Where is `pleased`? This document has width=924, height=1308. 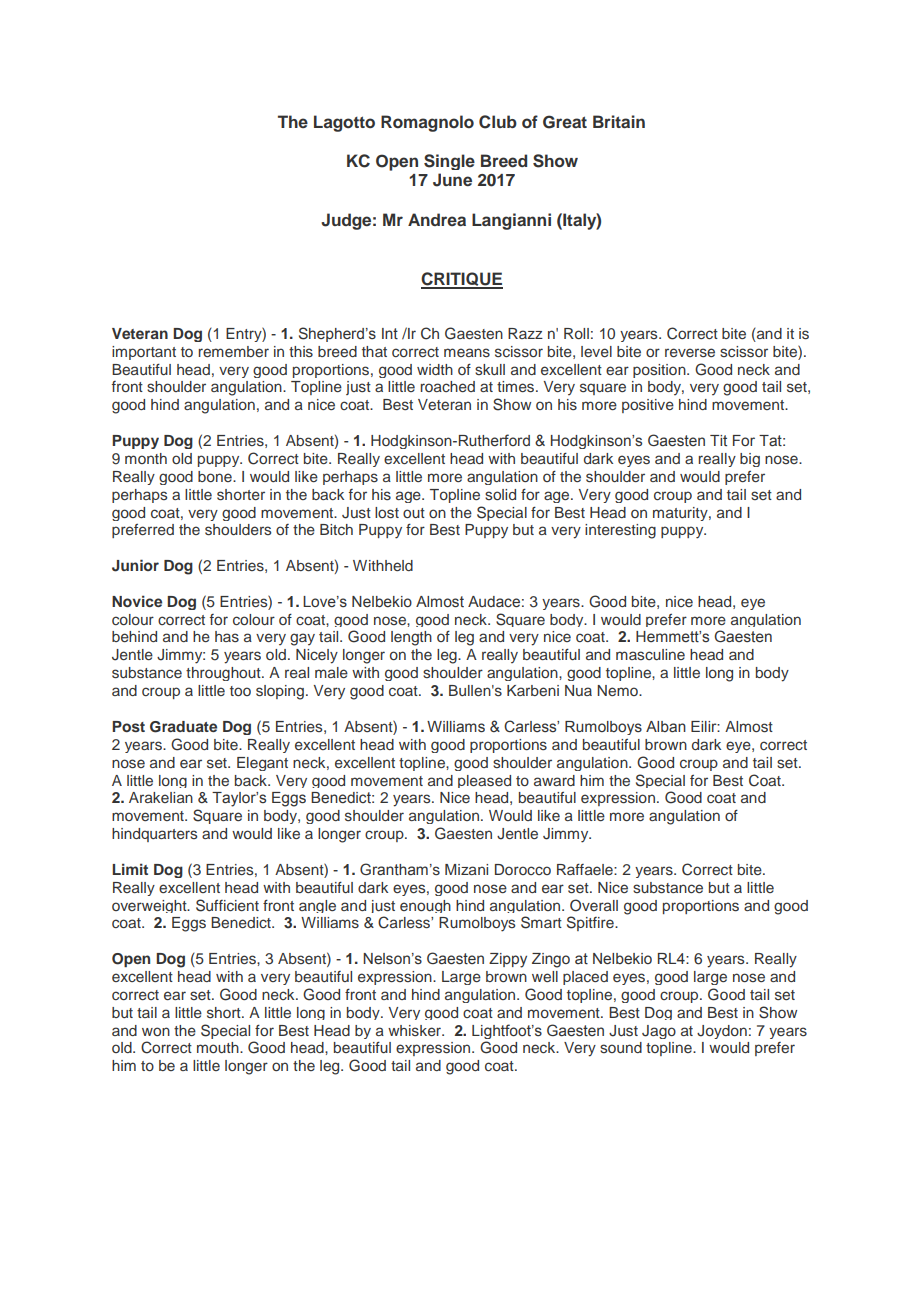
pleased is located at coordinates (484, 781).
